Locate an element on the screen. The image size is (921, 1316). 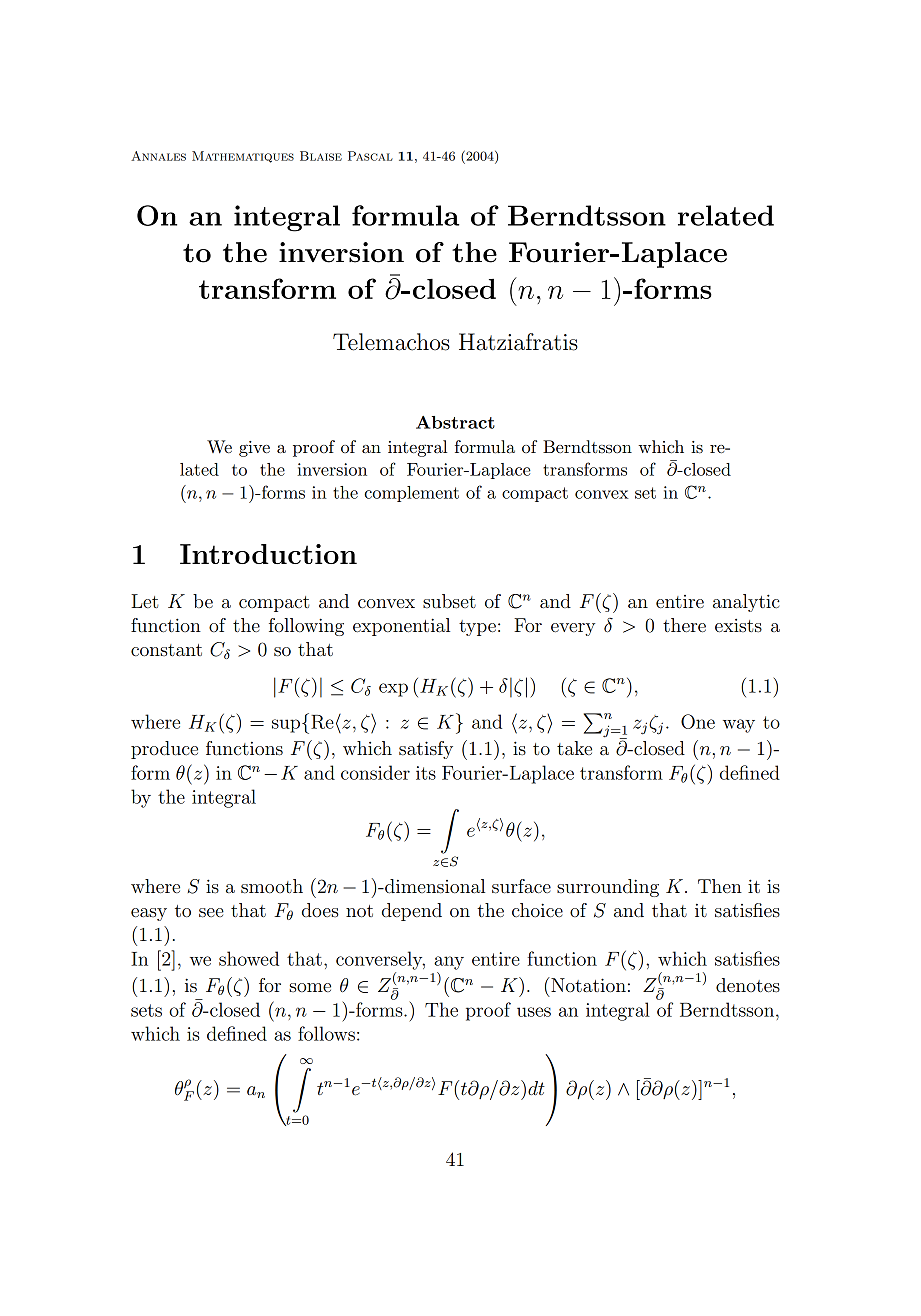
Pascal is located at coordinates (370, 156).
